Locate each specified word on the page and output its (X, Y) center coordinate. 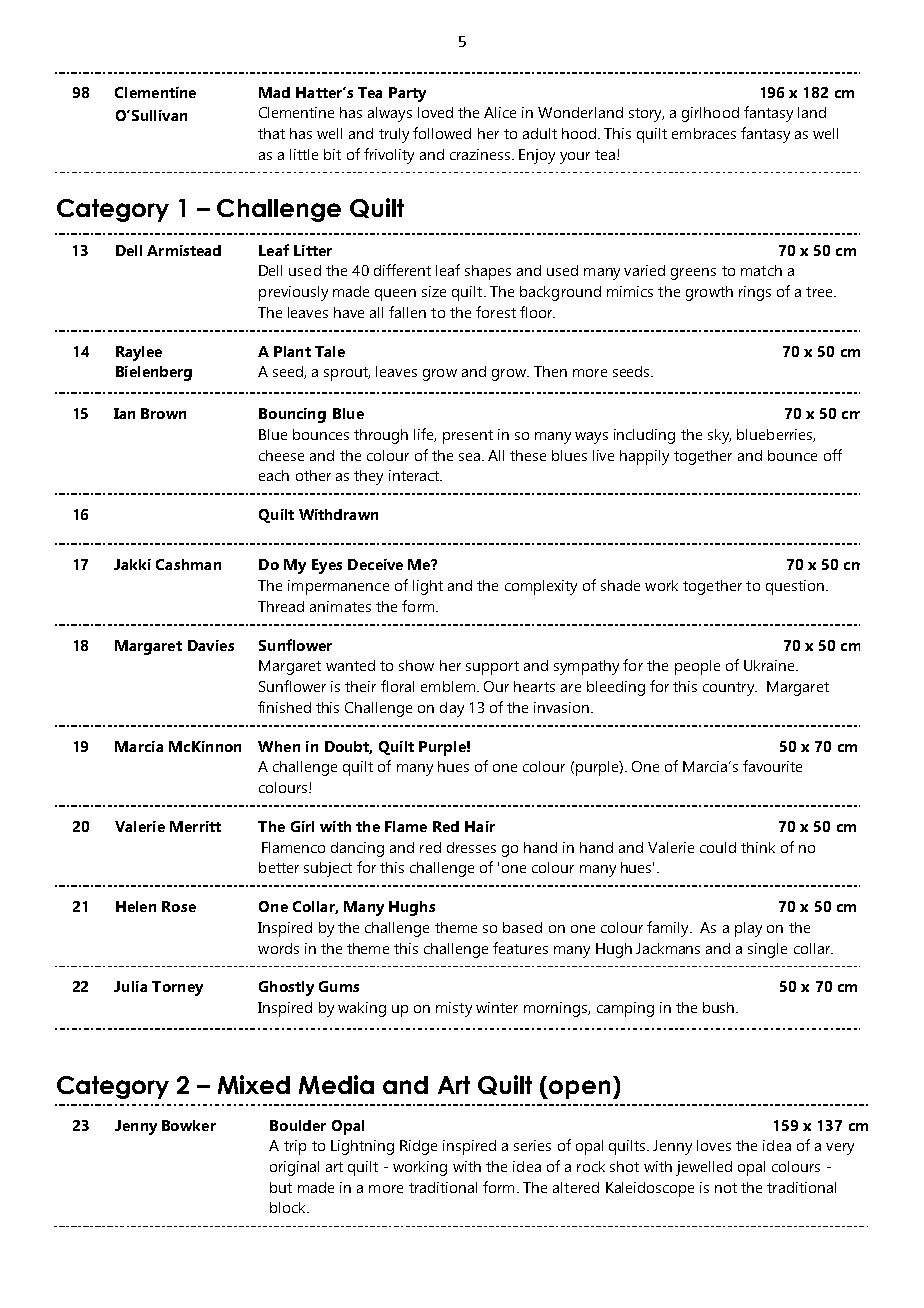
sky (719, 436)
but (281, 1187)
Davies (211, 645)
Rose (179, 906)
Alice (500, 112)
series (532, 1145)
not (726, 1188)
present (468, 437)
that (271, 133)
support (492, 668)
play (748, 929)
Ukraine (771, 665)
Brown (163, 413)
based (522, 927)
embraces (704, 133)
